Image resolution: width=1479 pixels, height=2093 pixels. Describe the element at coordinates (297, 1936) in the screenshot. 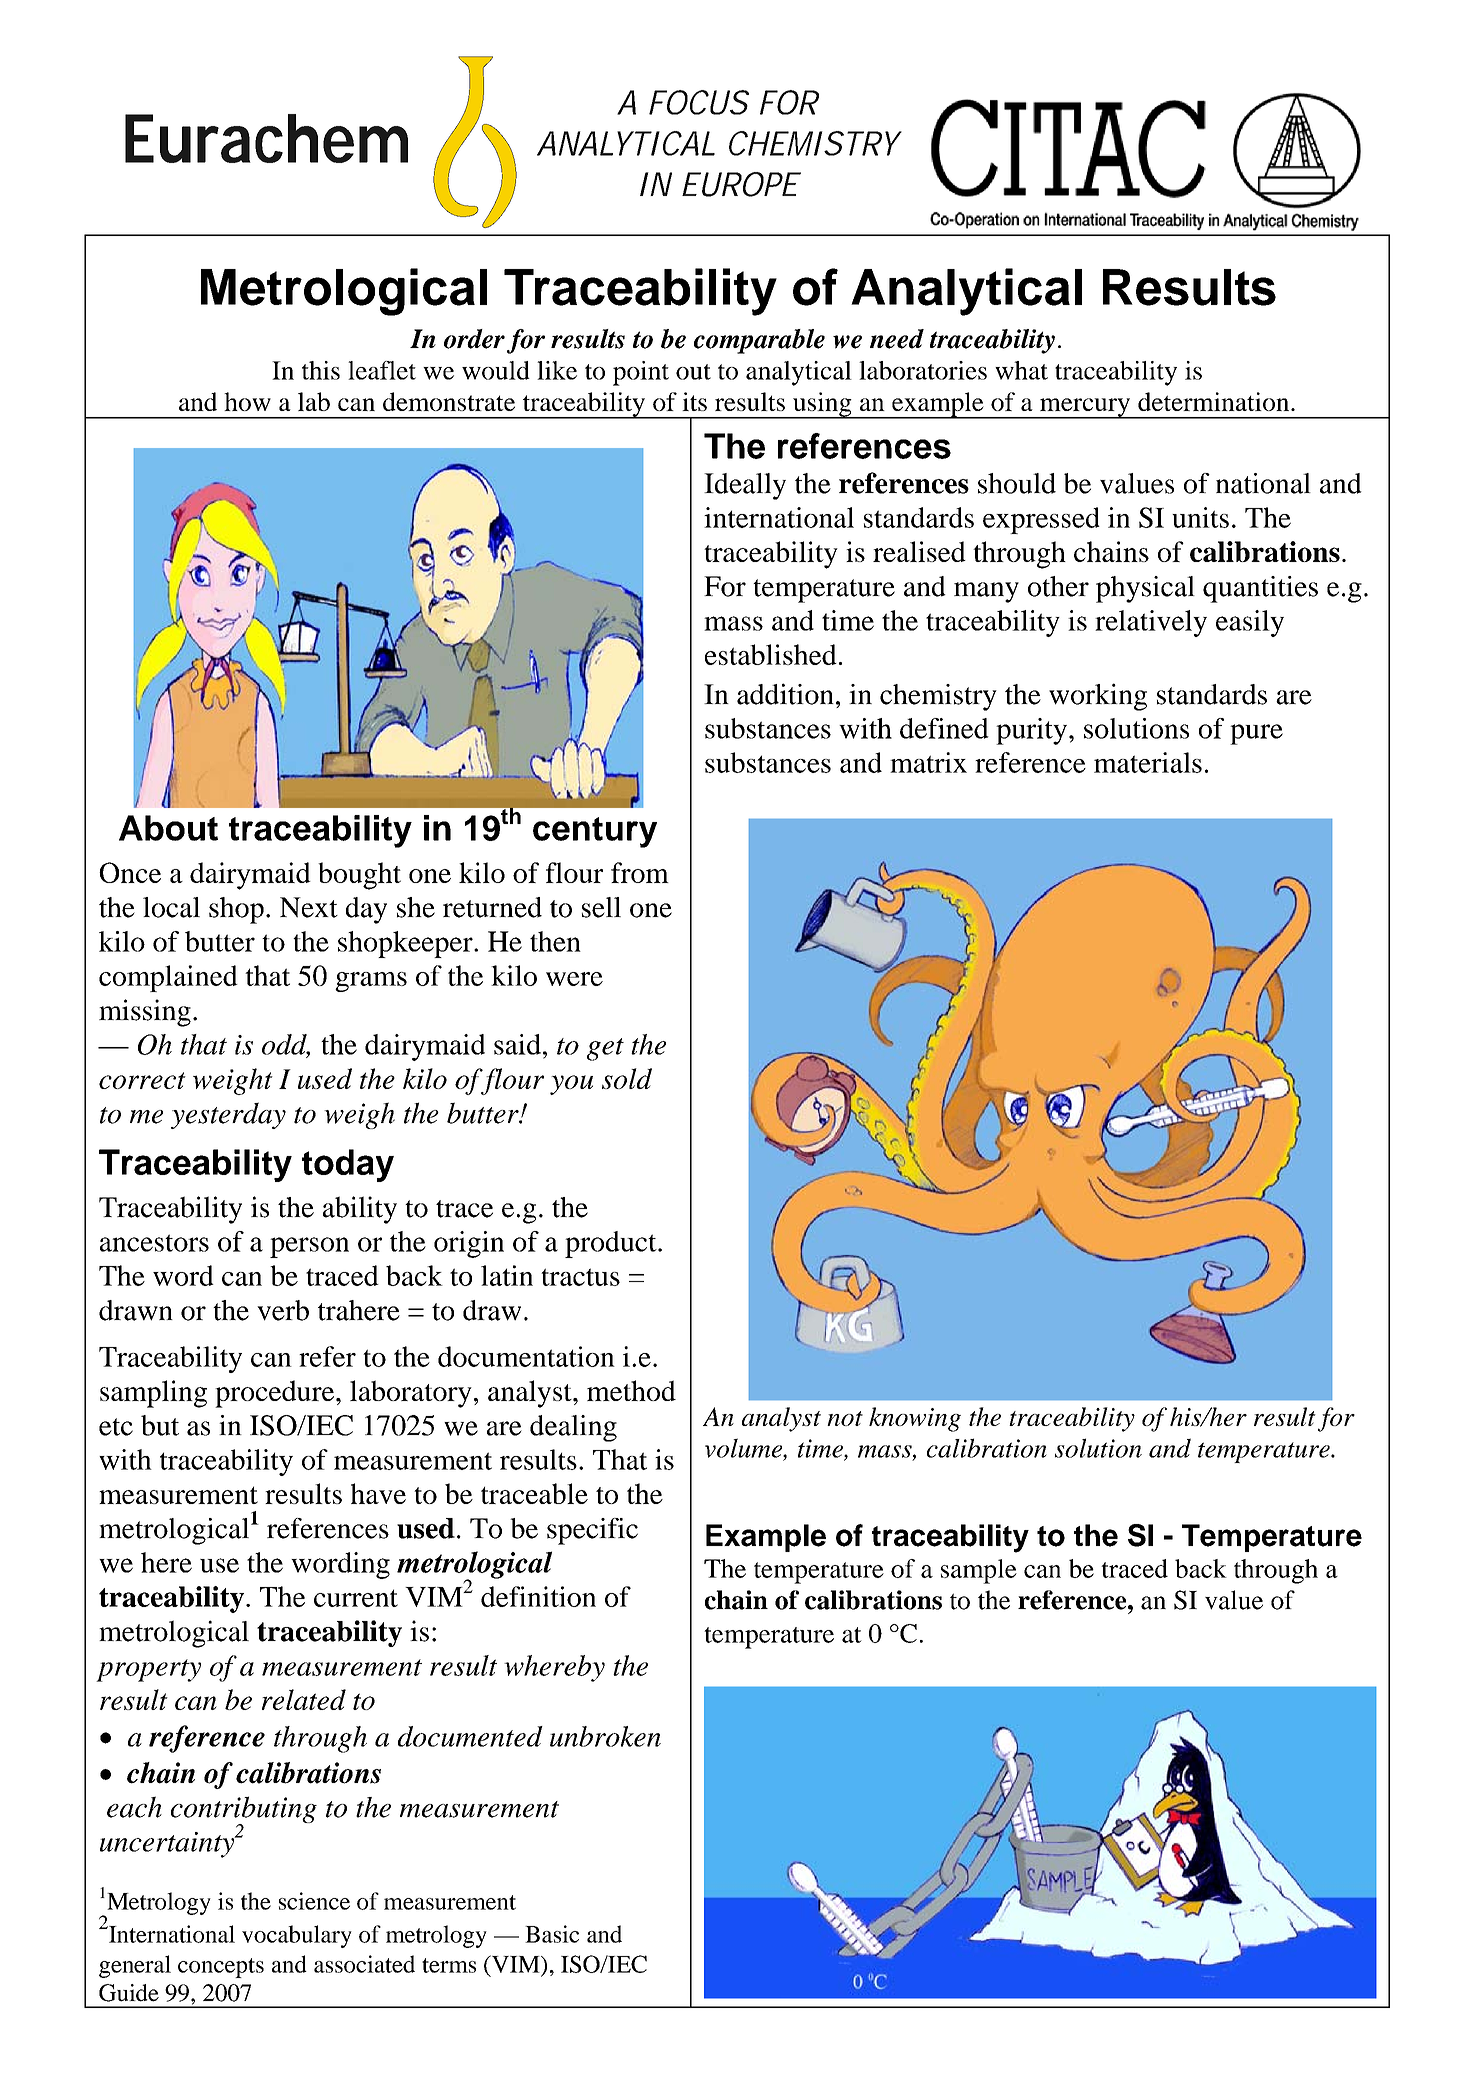

I see `vocabulary` at that location.
